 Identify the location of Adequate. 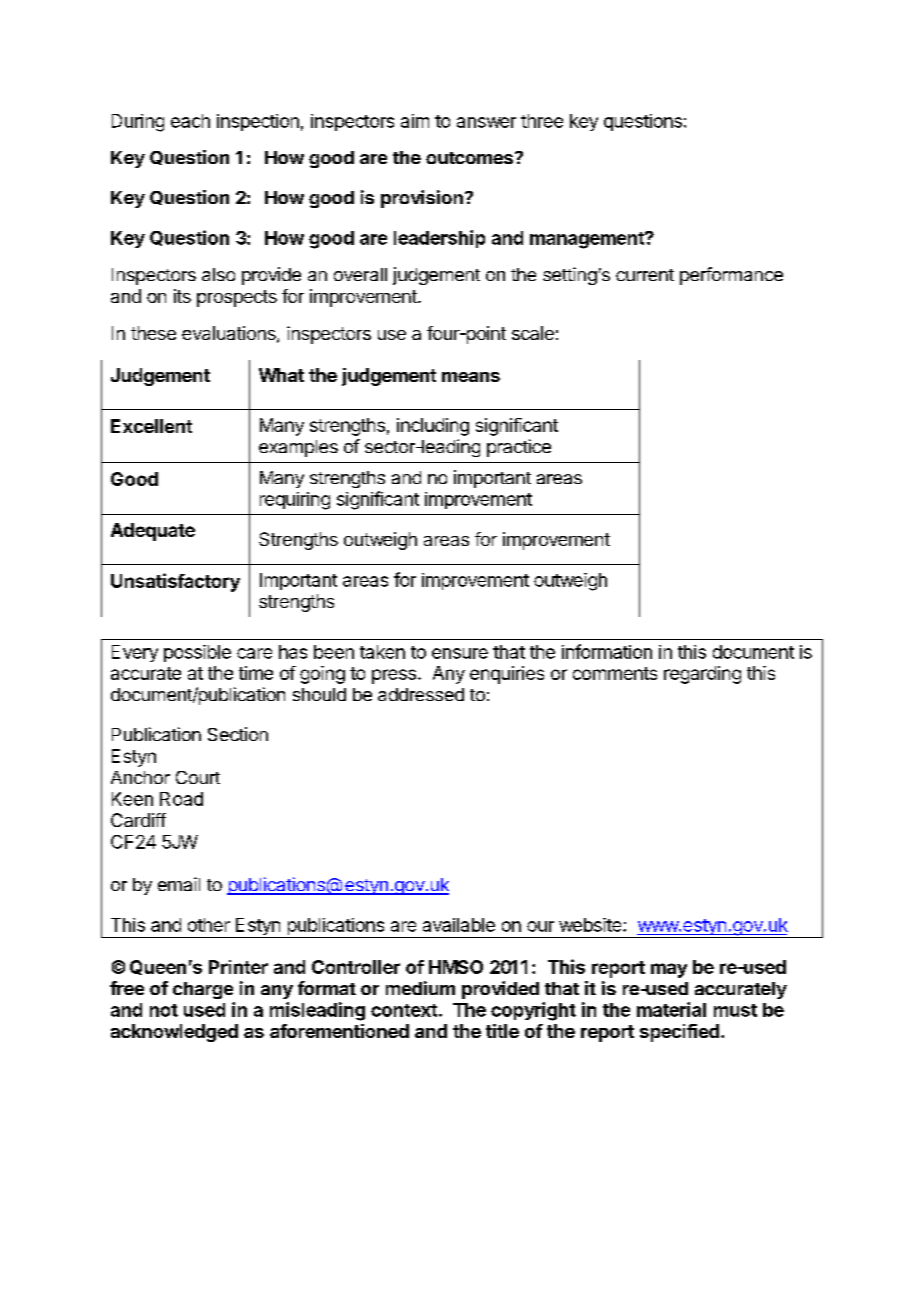
(153, 532).
